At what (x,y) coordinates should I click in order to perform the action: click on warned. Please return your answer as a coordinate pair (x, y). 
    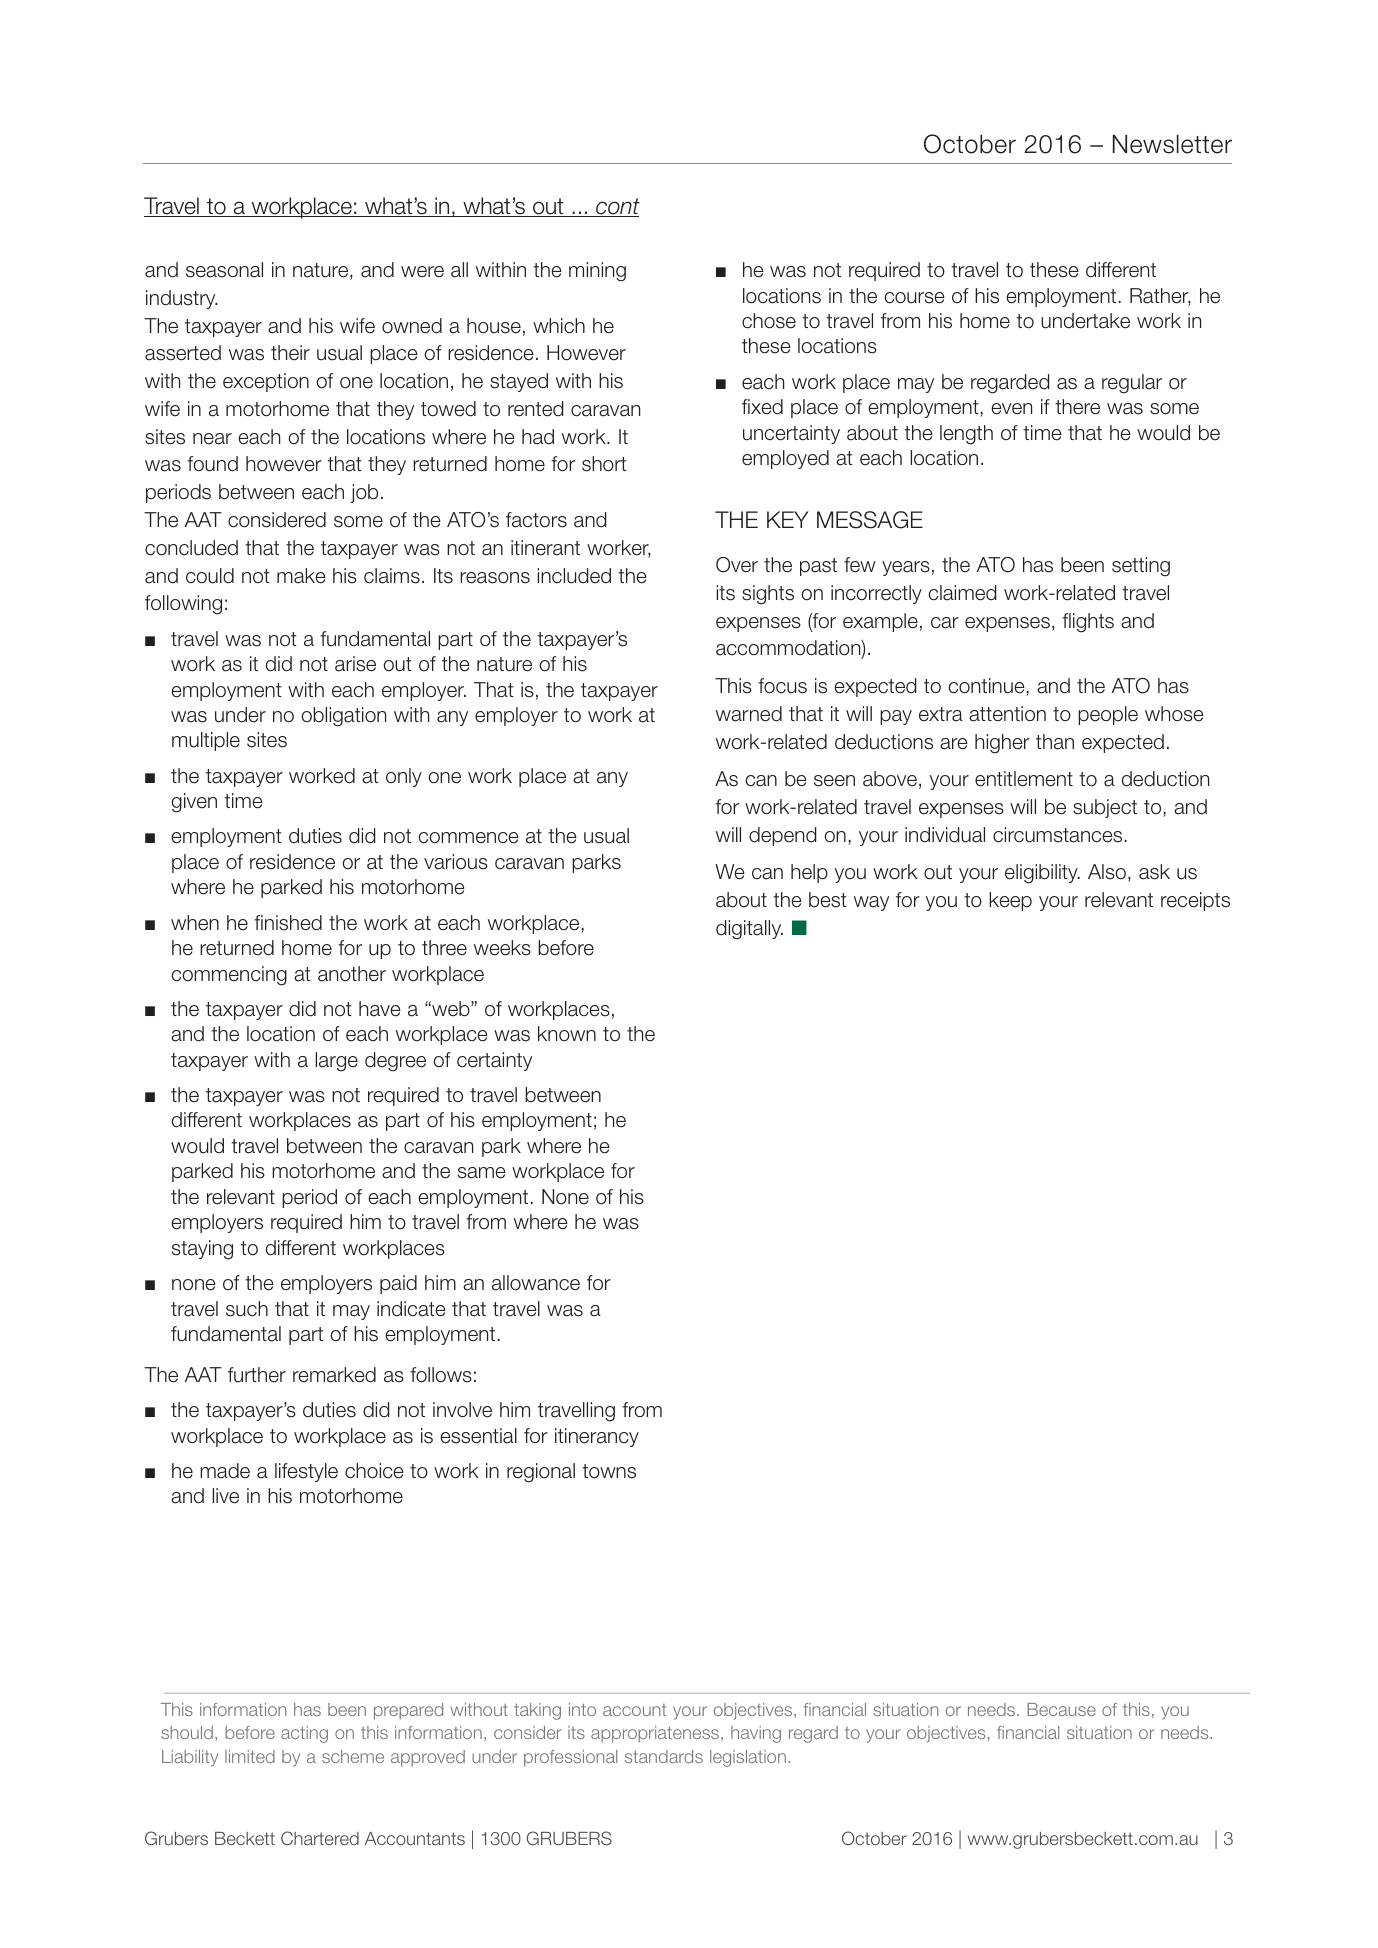
    Looking at the image, I should click on (749, 714).
